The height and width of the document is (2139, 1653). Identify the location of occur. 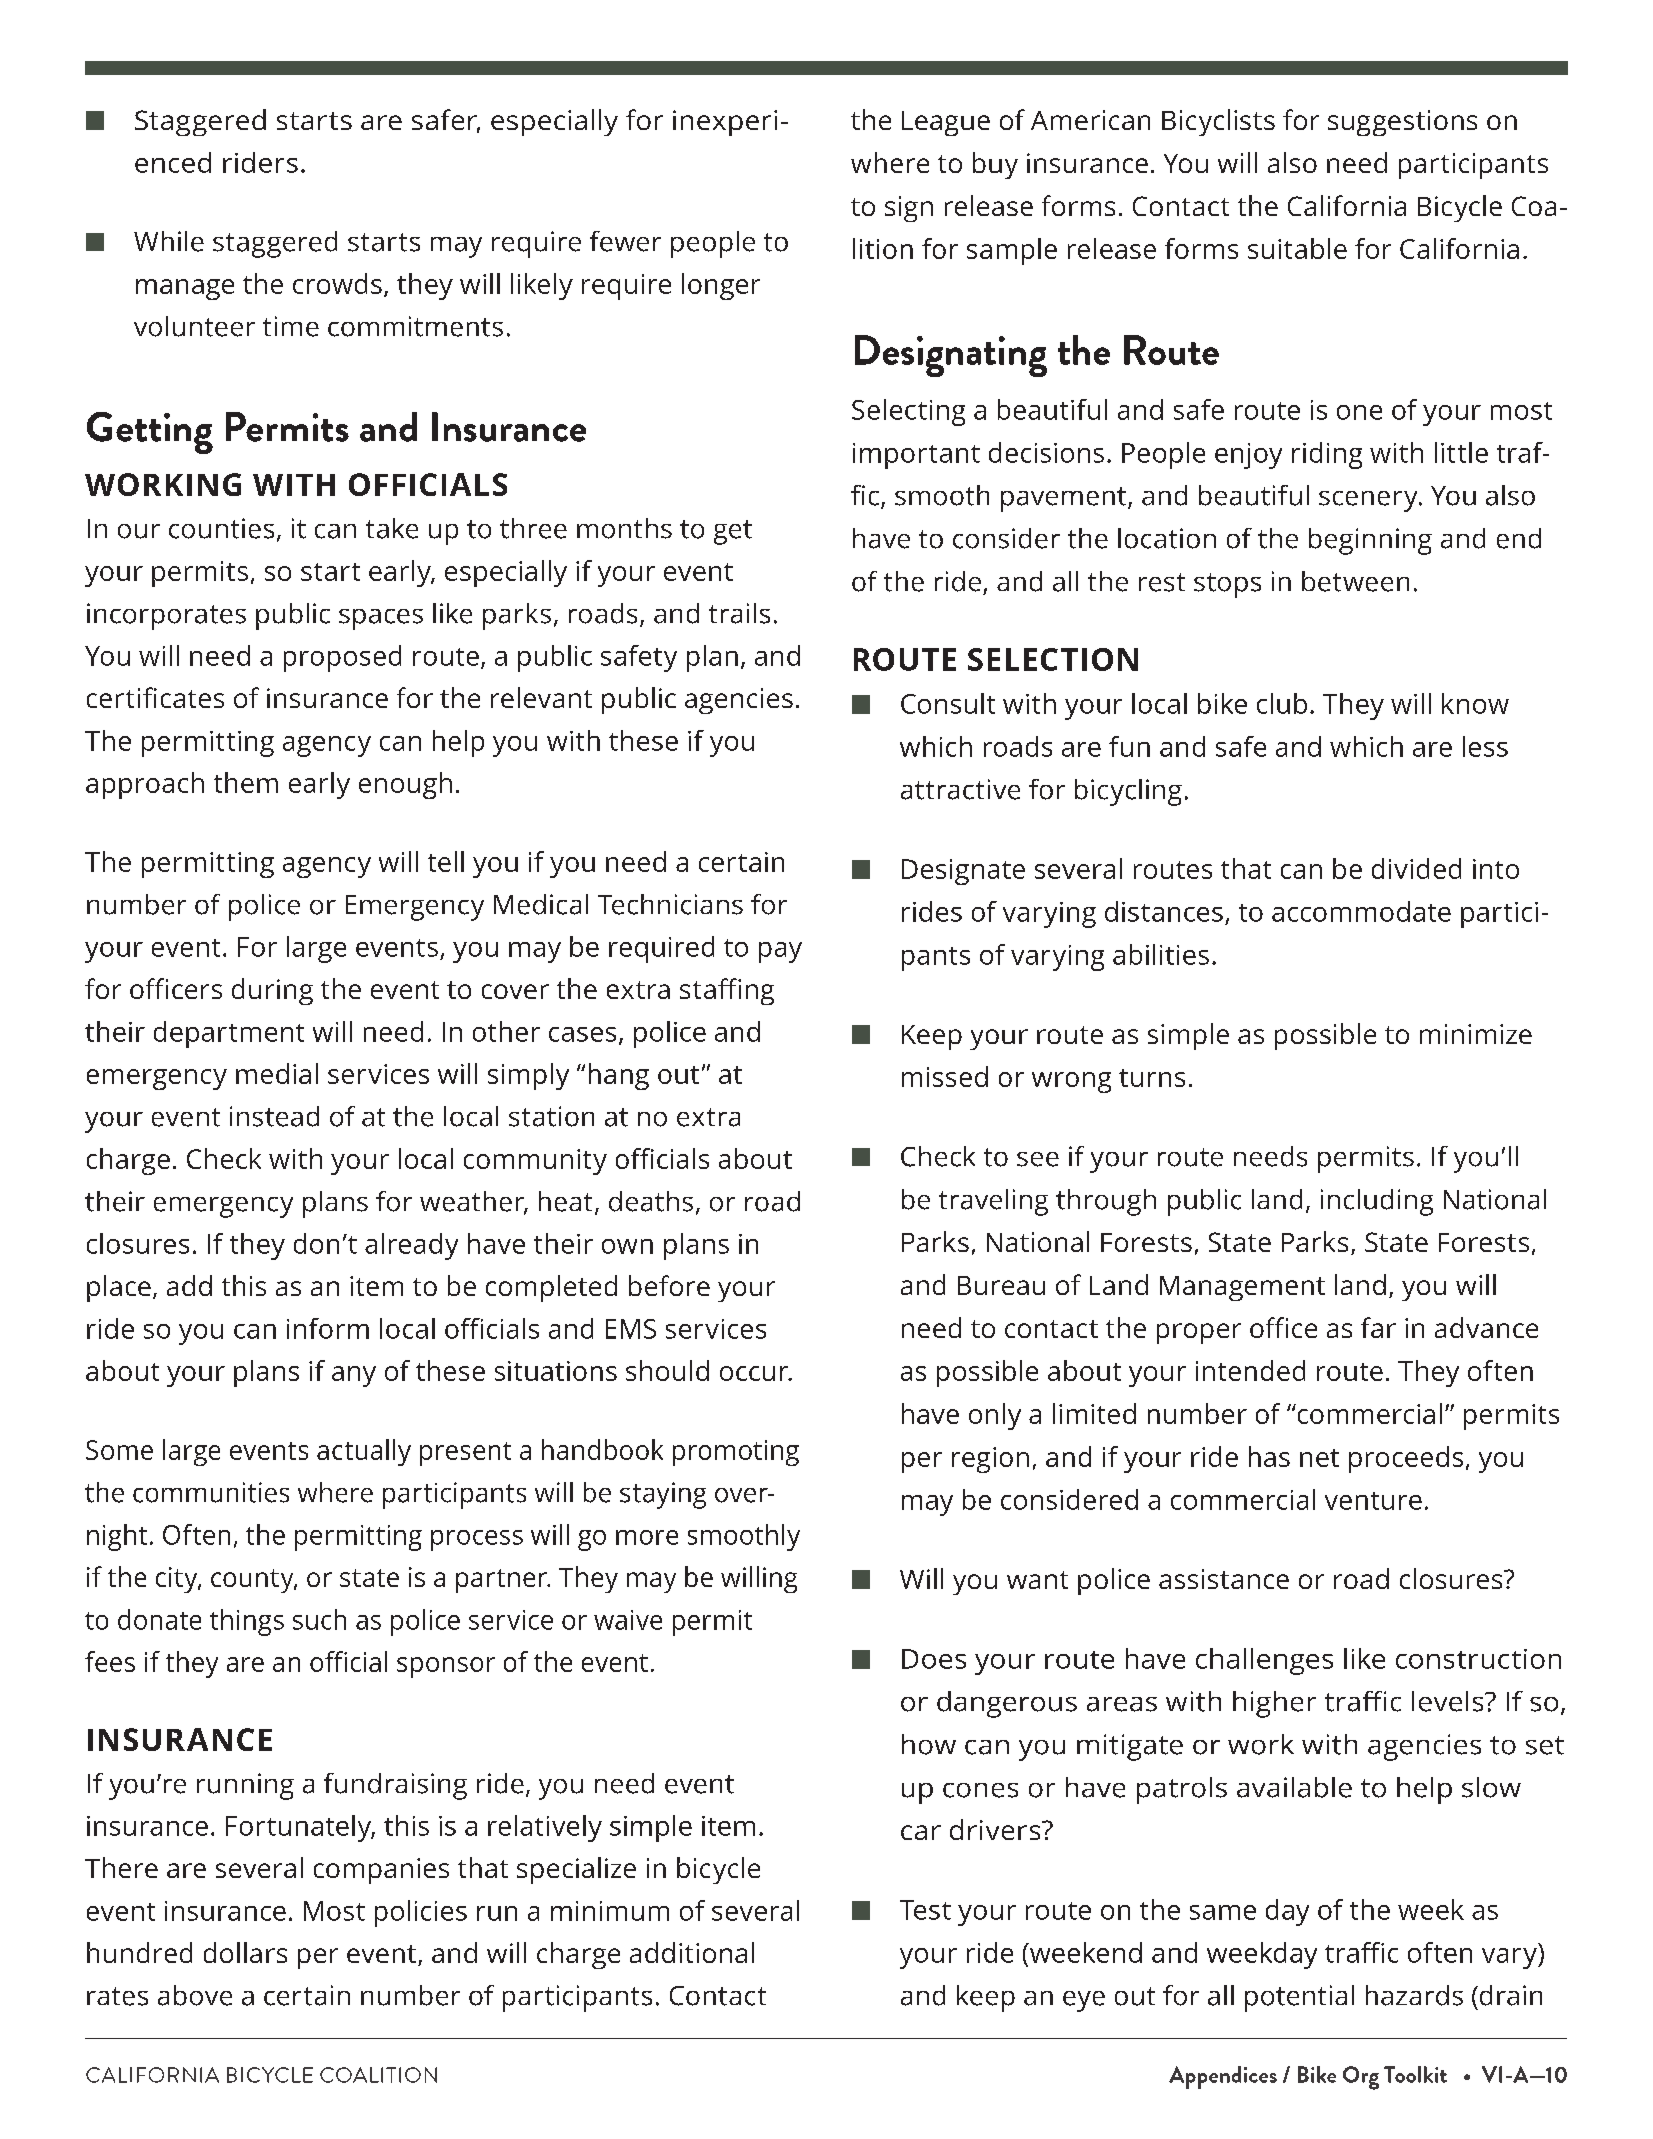
(755, 1373).
